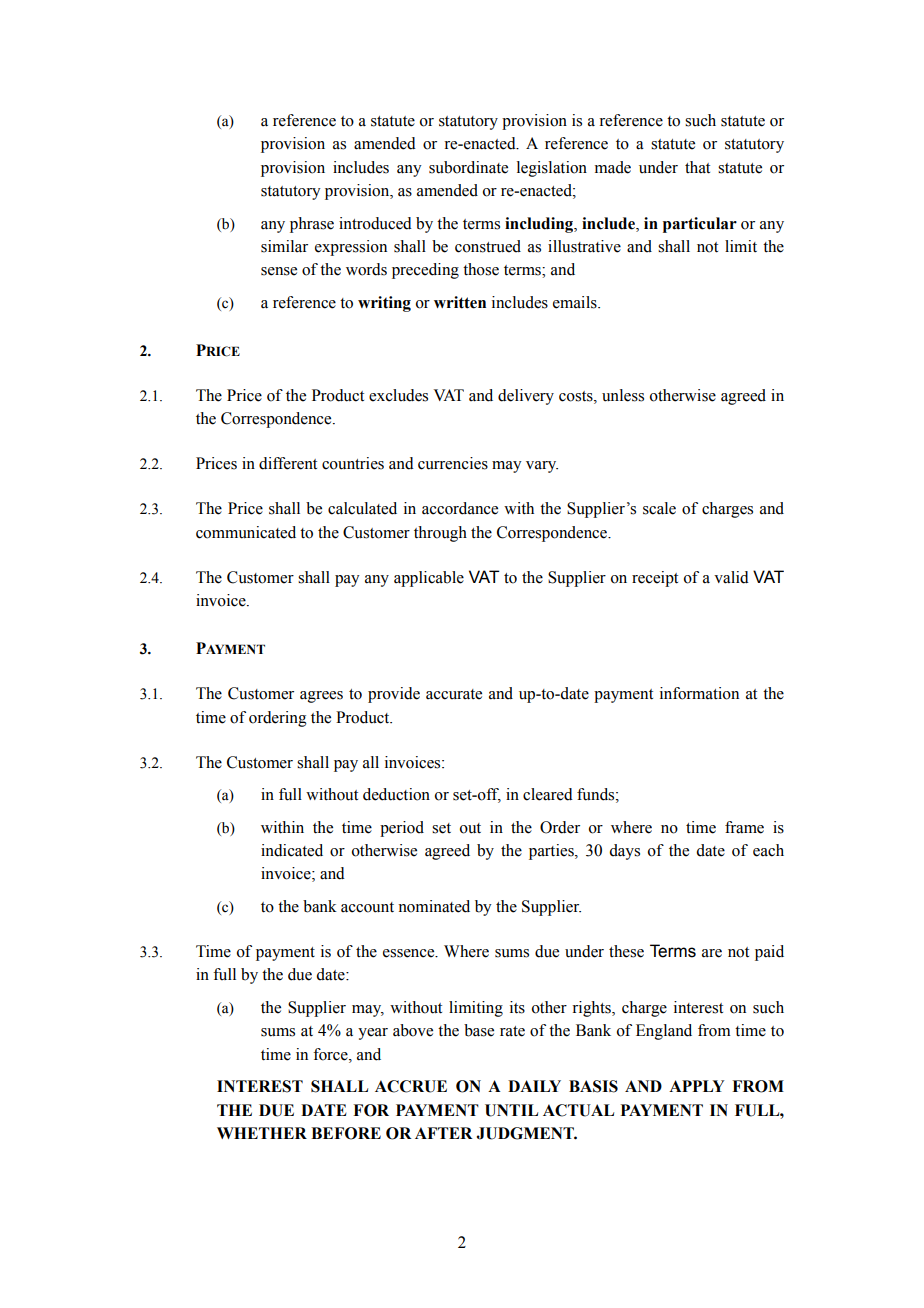  Describe the element at coordinates (346, 1133) in the image. I see `BEFORE` at that location.
